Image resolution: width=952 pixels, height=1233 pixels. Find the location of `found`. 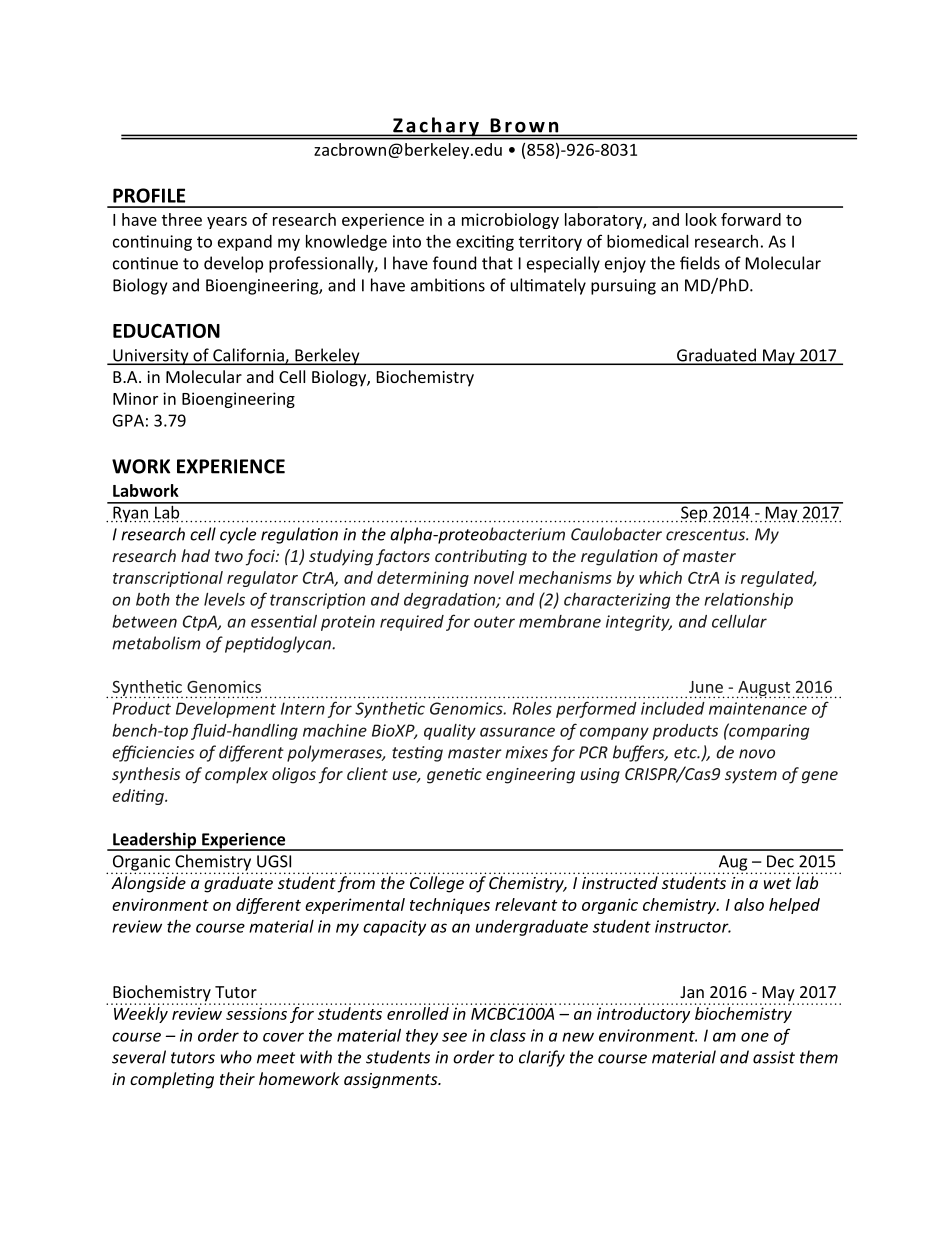

found is located at coordinates (454, 263).
